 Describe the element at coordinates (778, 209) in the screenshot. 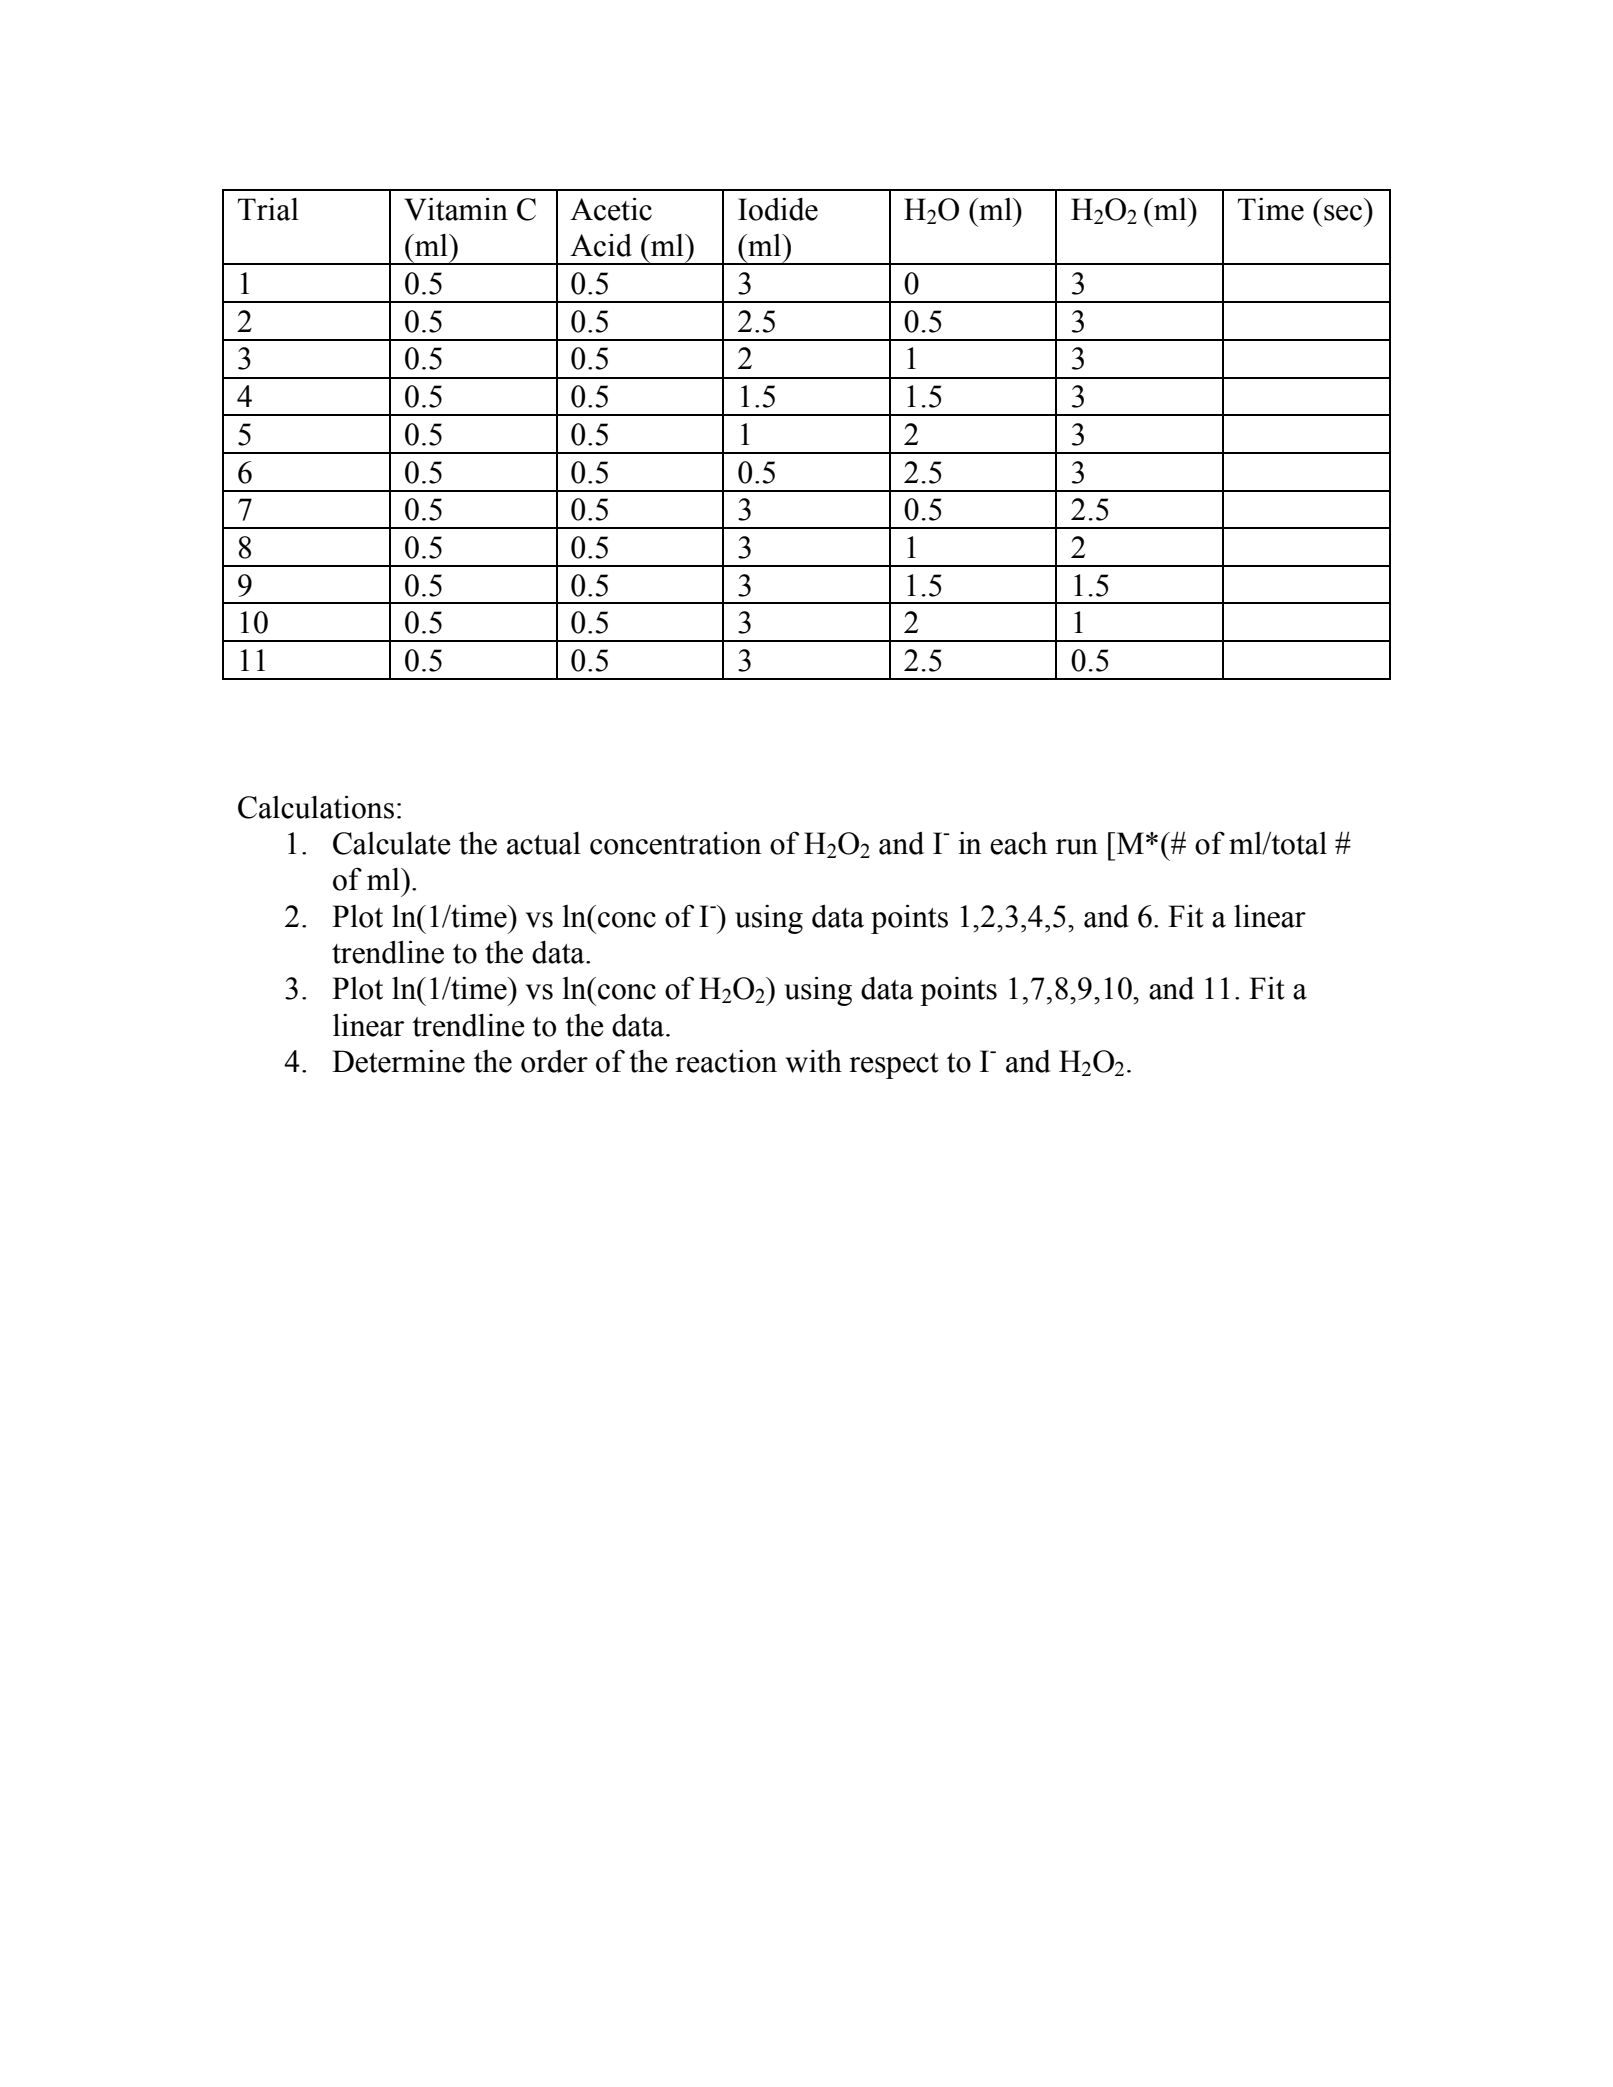

I see `Iodide` at that location.
